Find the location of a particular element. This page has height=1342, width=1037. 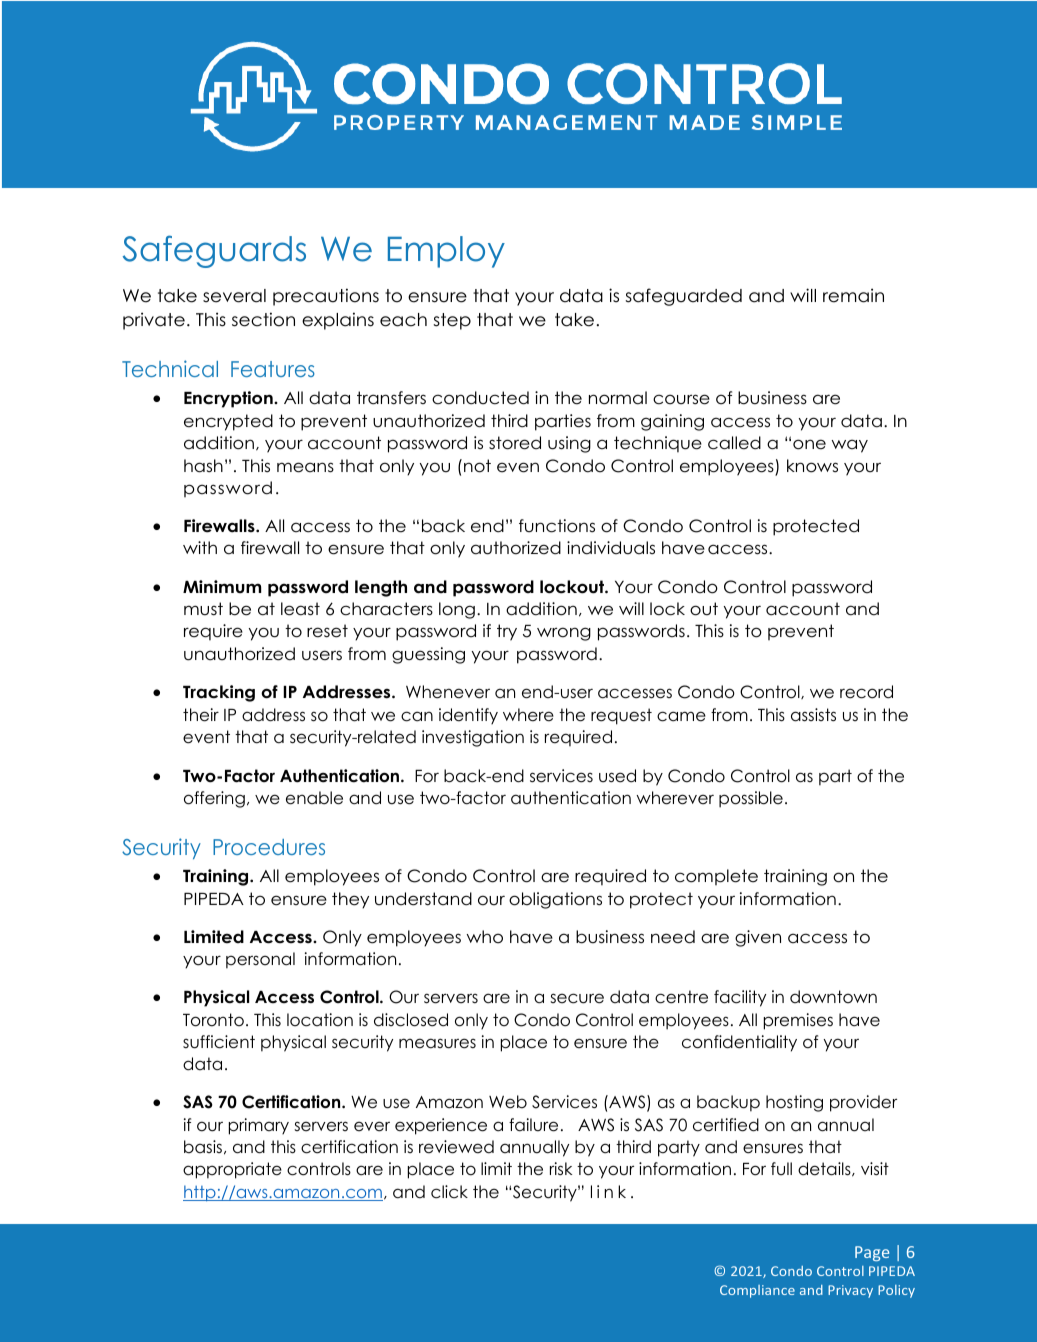

remain is located at coordinates (853, 295).
